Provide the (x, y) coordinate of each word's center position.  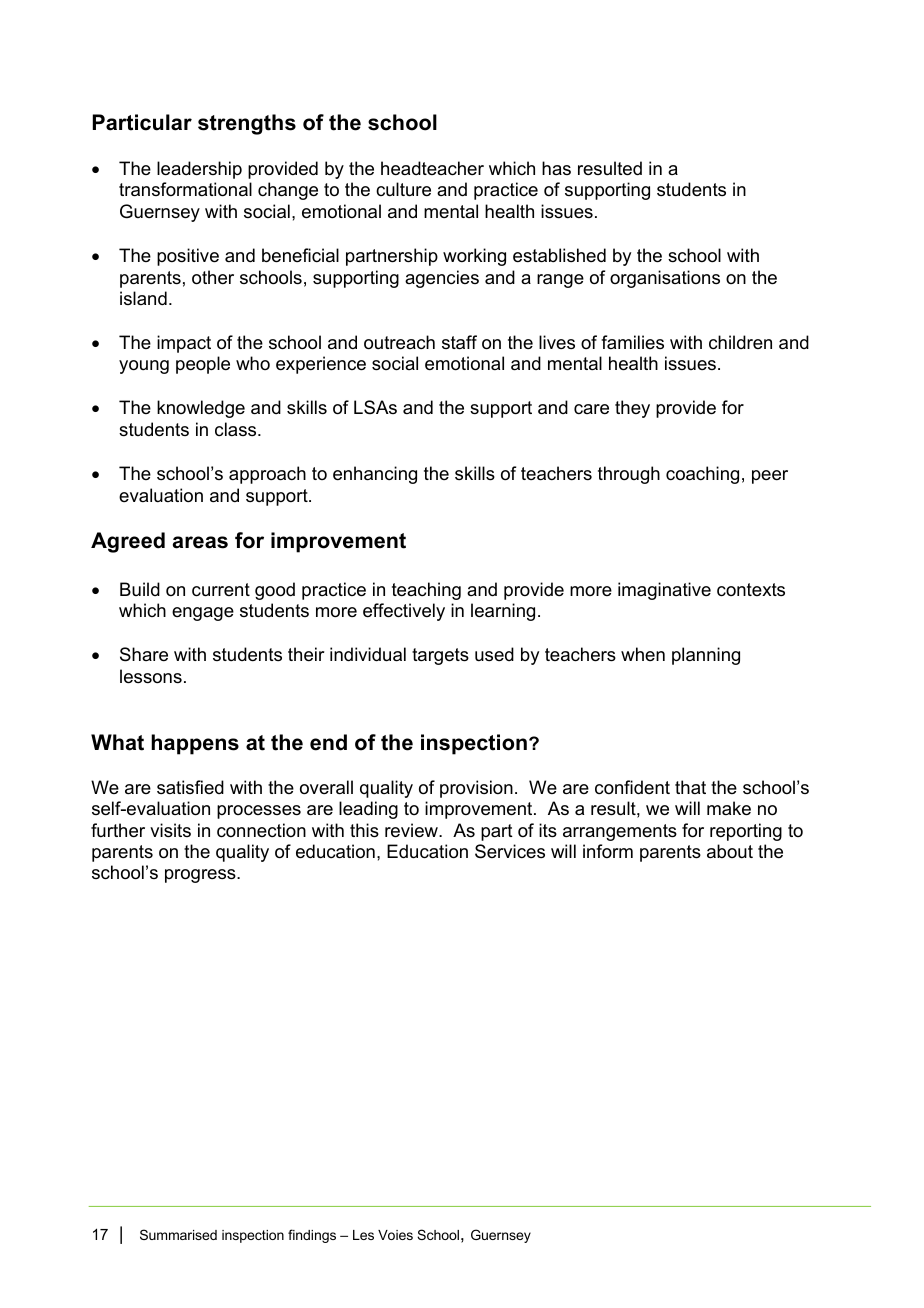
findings (312, 1236)
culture (403, 189)
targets (440, 656)
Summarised (178, 1234)
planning (706, 656)
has (556, 168)
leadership (199, 170)
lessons (151, 676)
